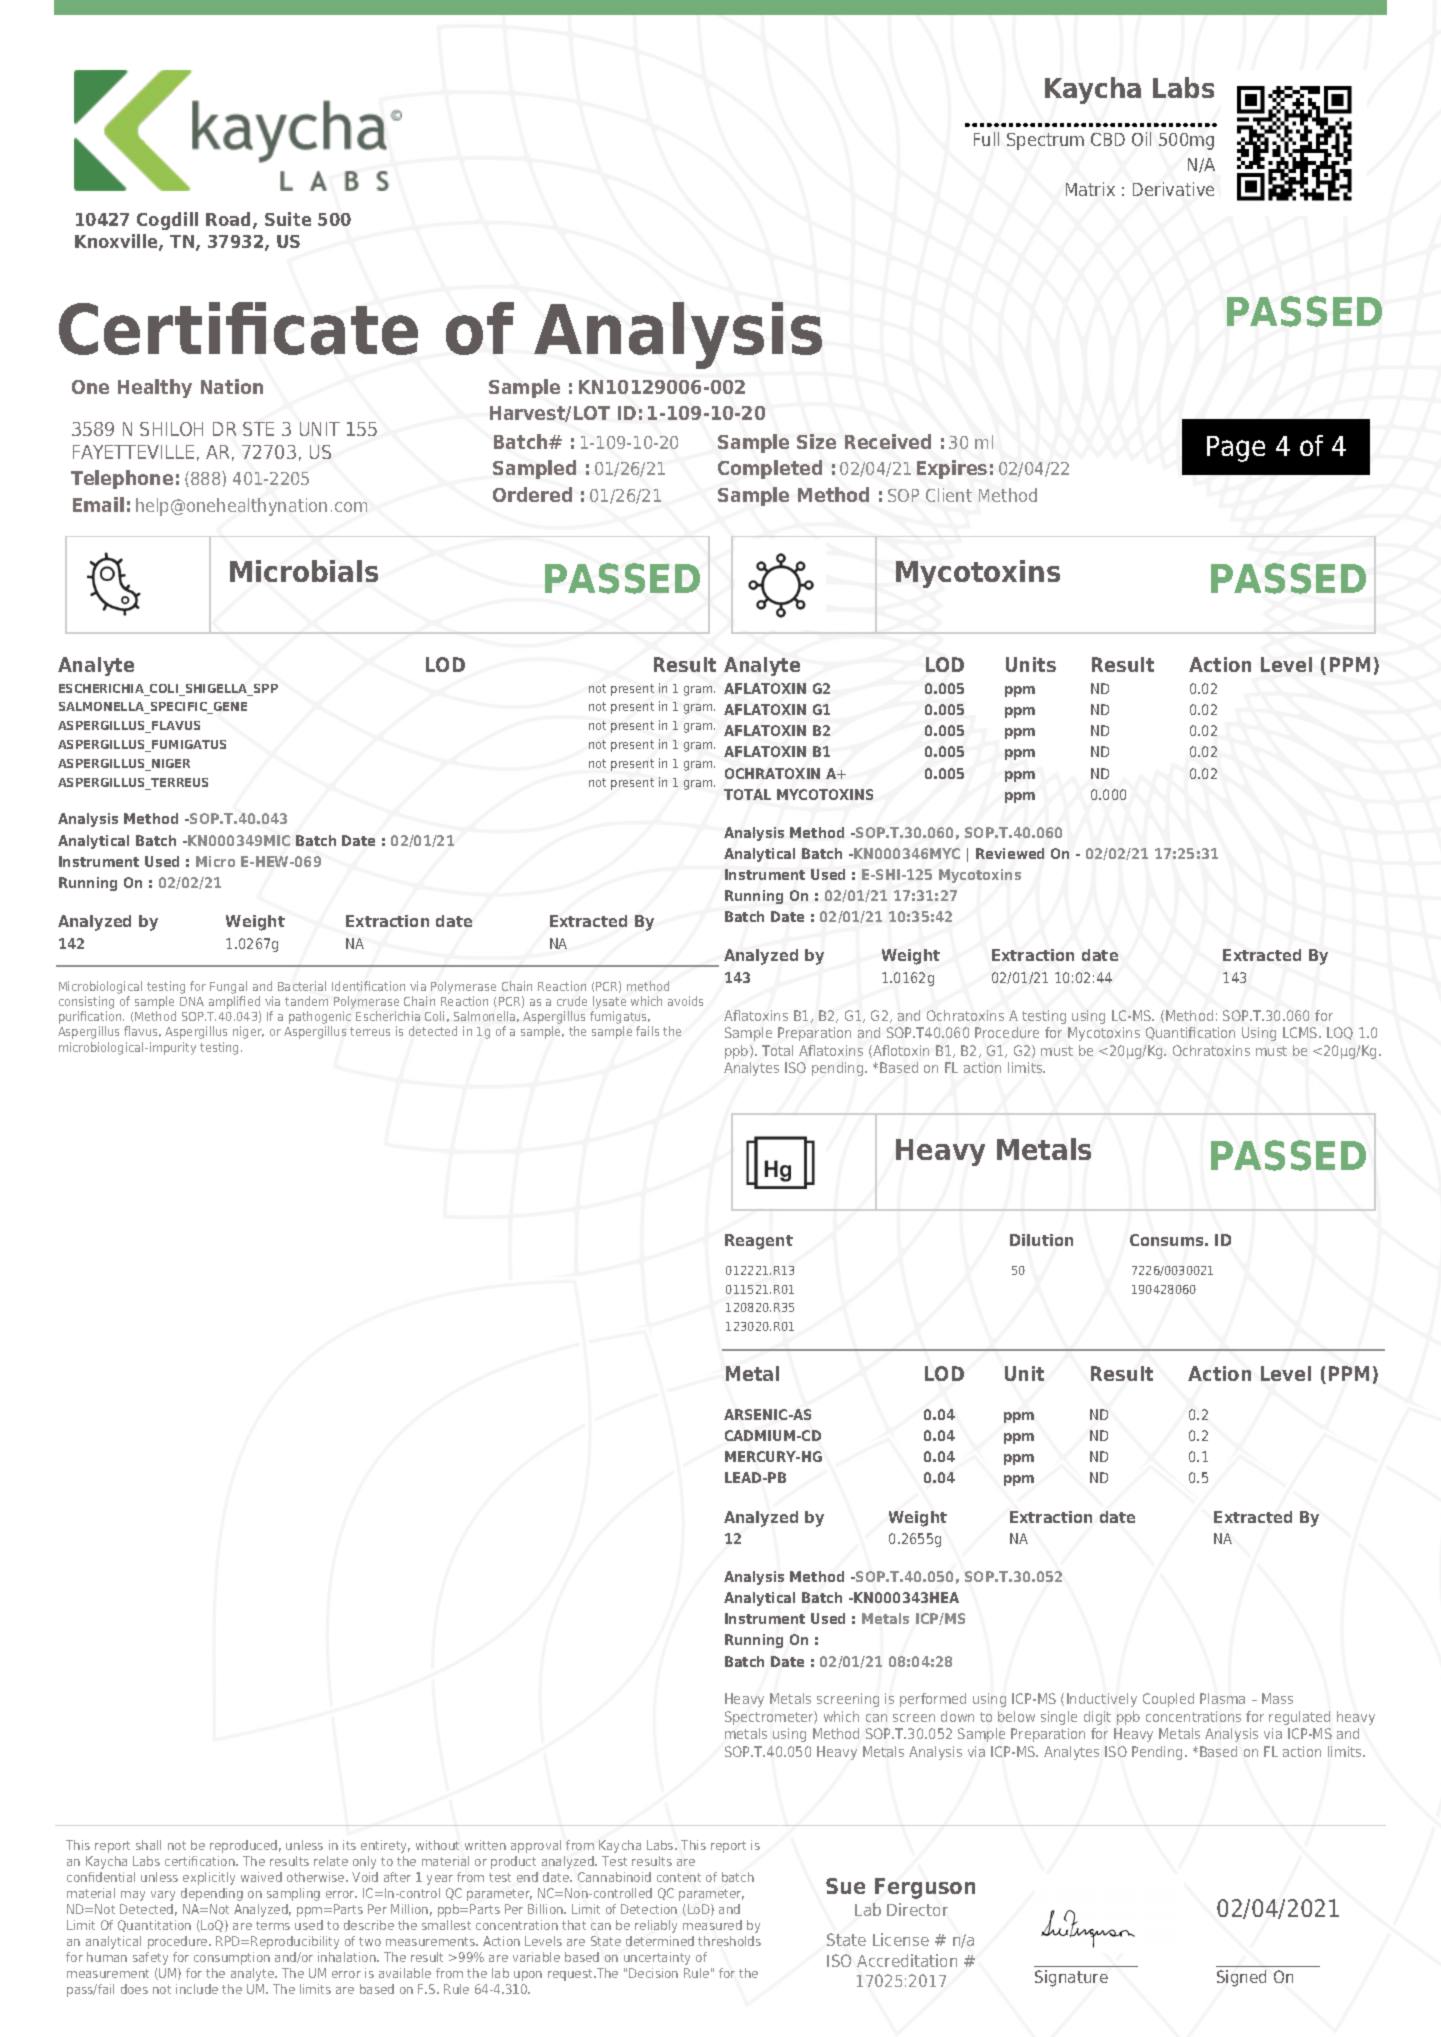  Describe the element at coordinates (228, 987) in the screenshot. I see `Fungal` at that location.
